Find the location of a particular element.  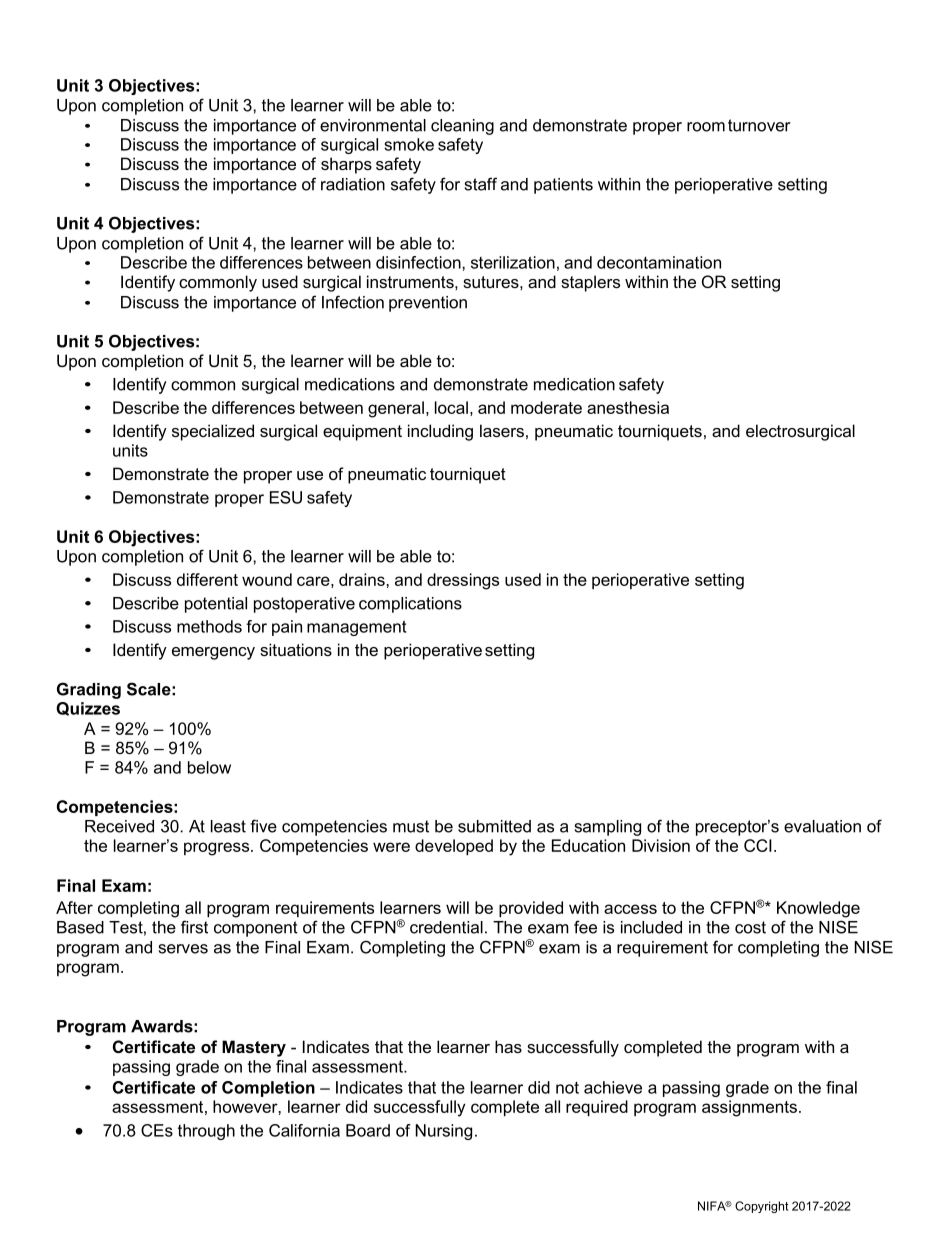

different is located at coordinates (207, 579).
